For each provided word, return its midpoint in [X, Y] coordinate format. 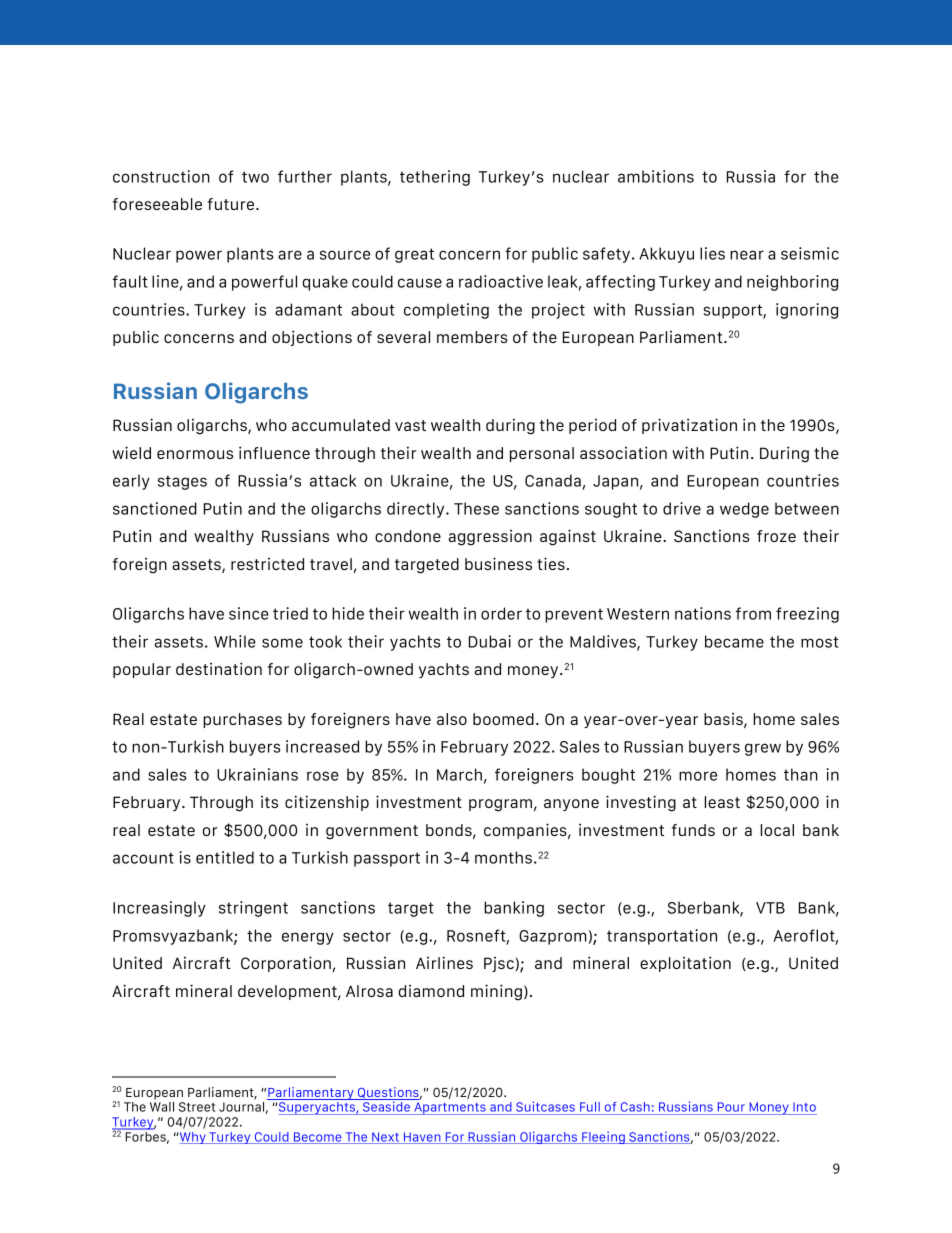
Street [197, 1107]
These [476, 508]
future [232, 204]
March [459, 774]
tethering [435, 178]
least [722, 802]
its [269, 801]
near [747, 255]
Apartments [450, 1108]
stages [182, 482]
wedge [744, 510]
